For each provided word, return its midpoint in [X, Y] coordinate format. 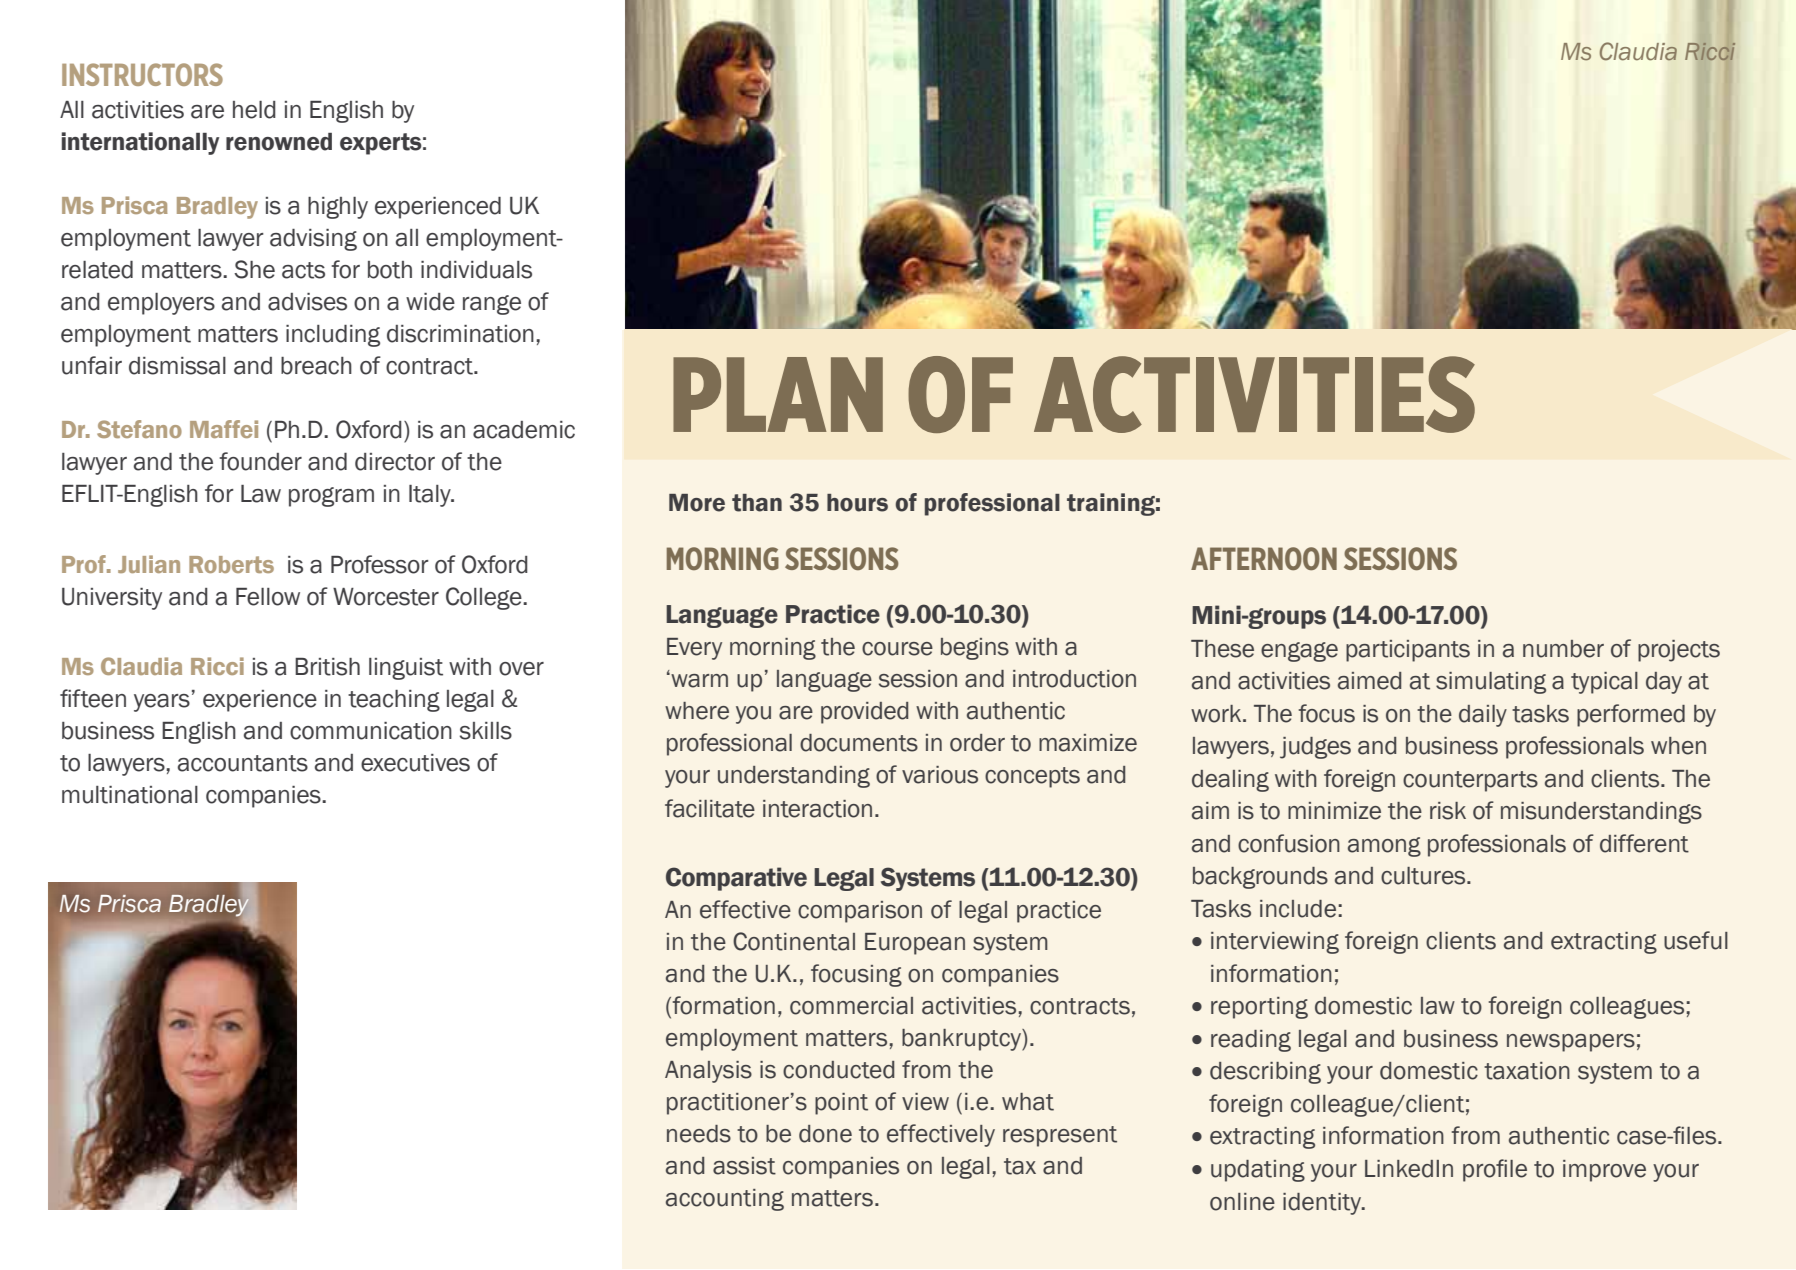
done [825, 1134]
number [1563, 649]
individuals [476, 270]
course [897, 649]
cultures [1424, 876]
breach [316, 366]
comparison [860, 912]
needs [699, 1134]
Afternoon [1264, 558]
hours [857, 503]
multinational [130, 795]
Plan [778, 394]
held [254, 110]
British [327, 667]
